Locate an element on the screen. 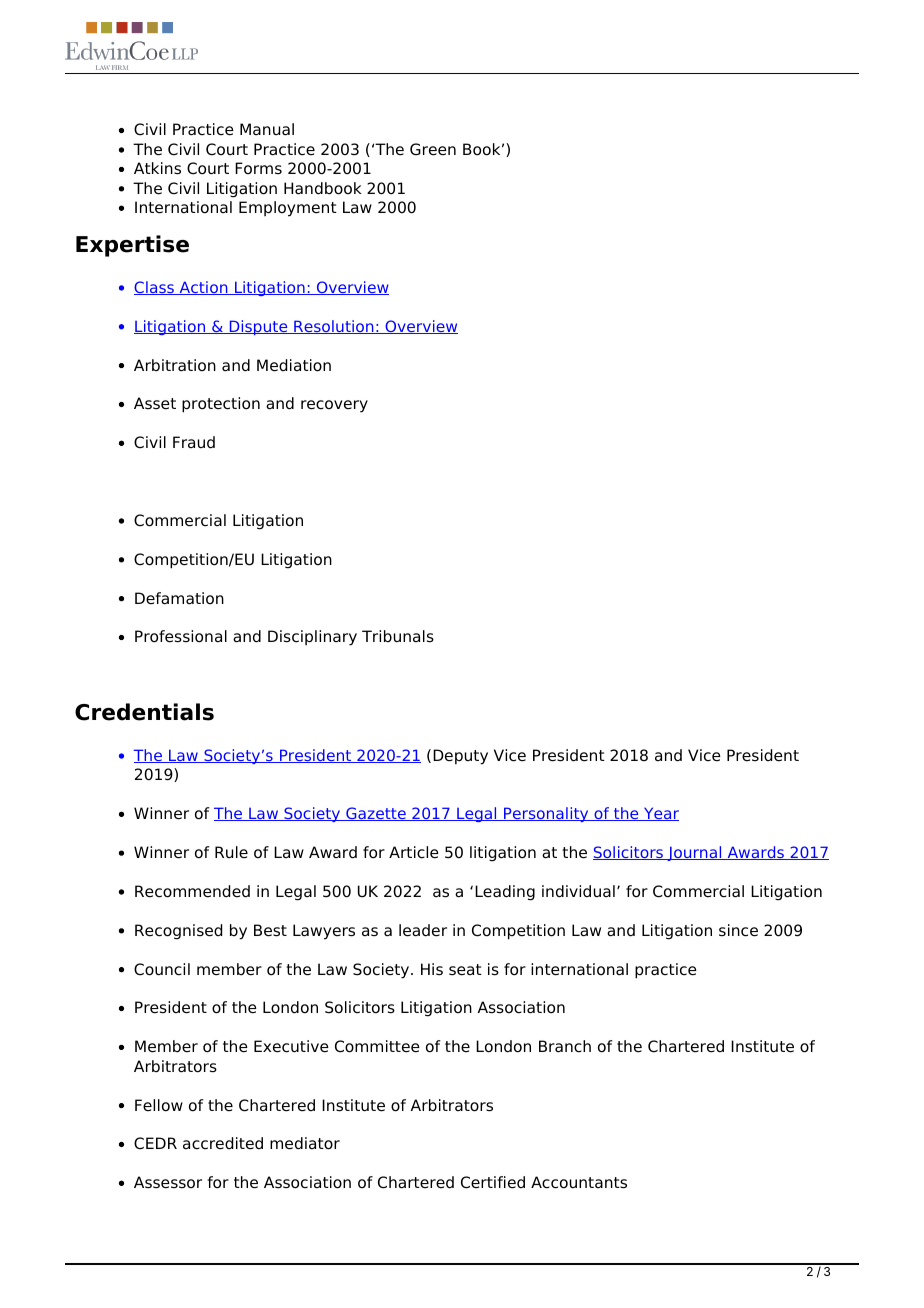  Arbitration is located at coordinates (175, 365).
